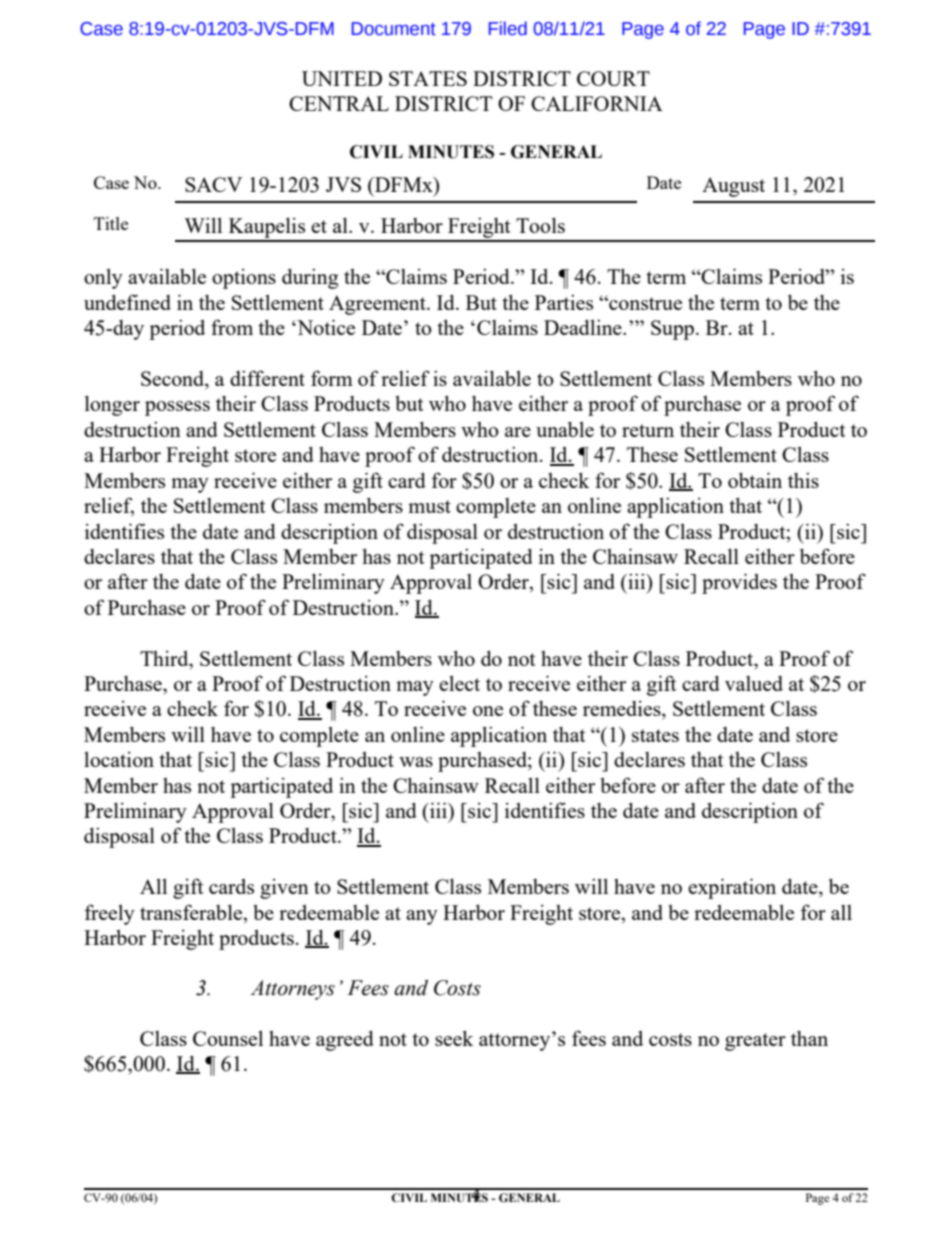  Describe the element at coordinates (754, 683) in the screenshot. I see `valued` at that location.
